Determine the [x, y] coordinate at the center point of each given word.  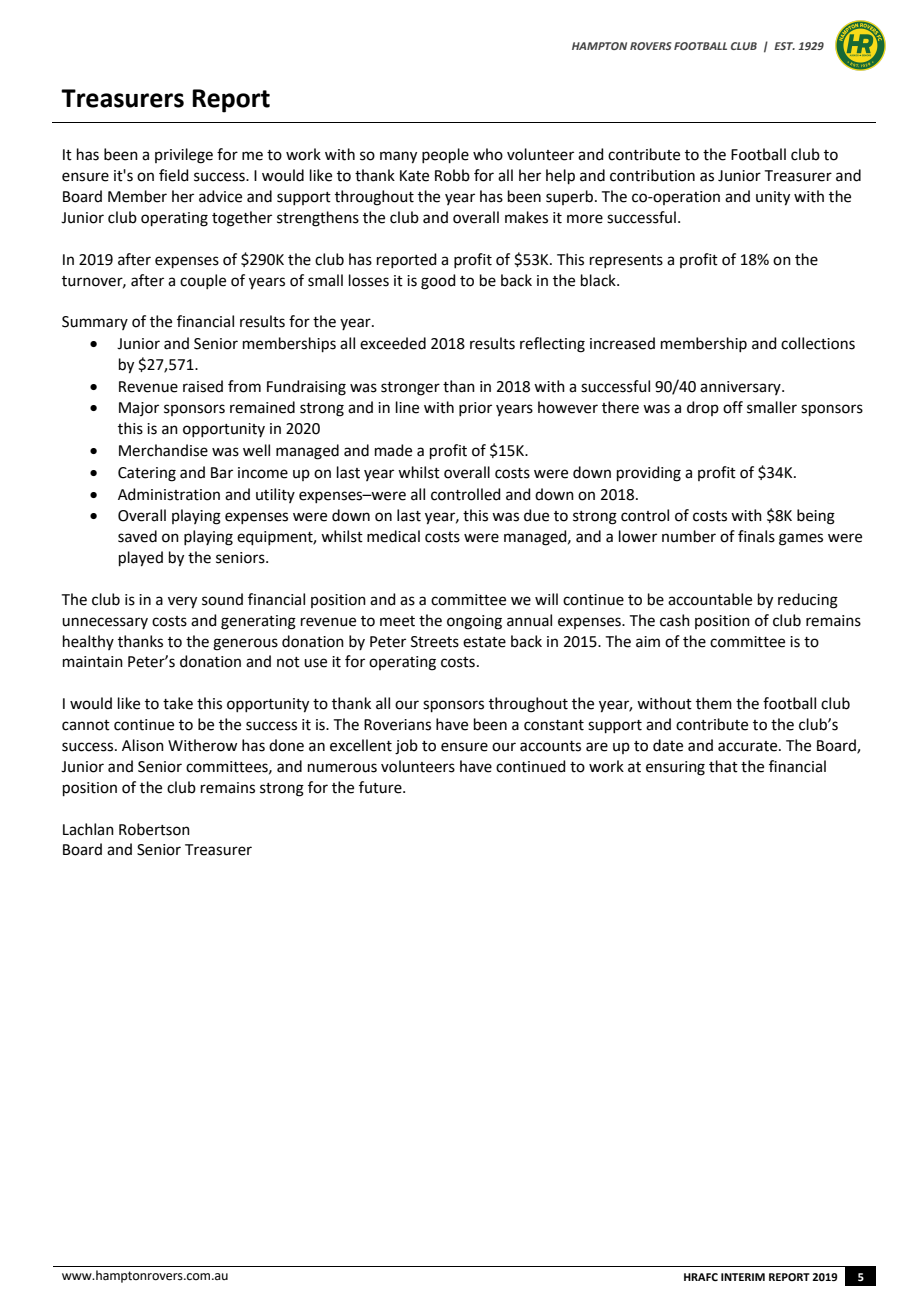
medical [393, 536]
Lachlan [88, 829]
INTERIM [743, 1277]
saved [137, 536]
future [381, 787]
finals [756, 536]
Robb [452, 175]
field [174, 175]
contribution [652, 175]
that [723, 766]
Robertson [154, 829]
